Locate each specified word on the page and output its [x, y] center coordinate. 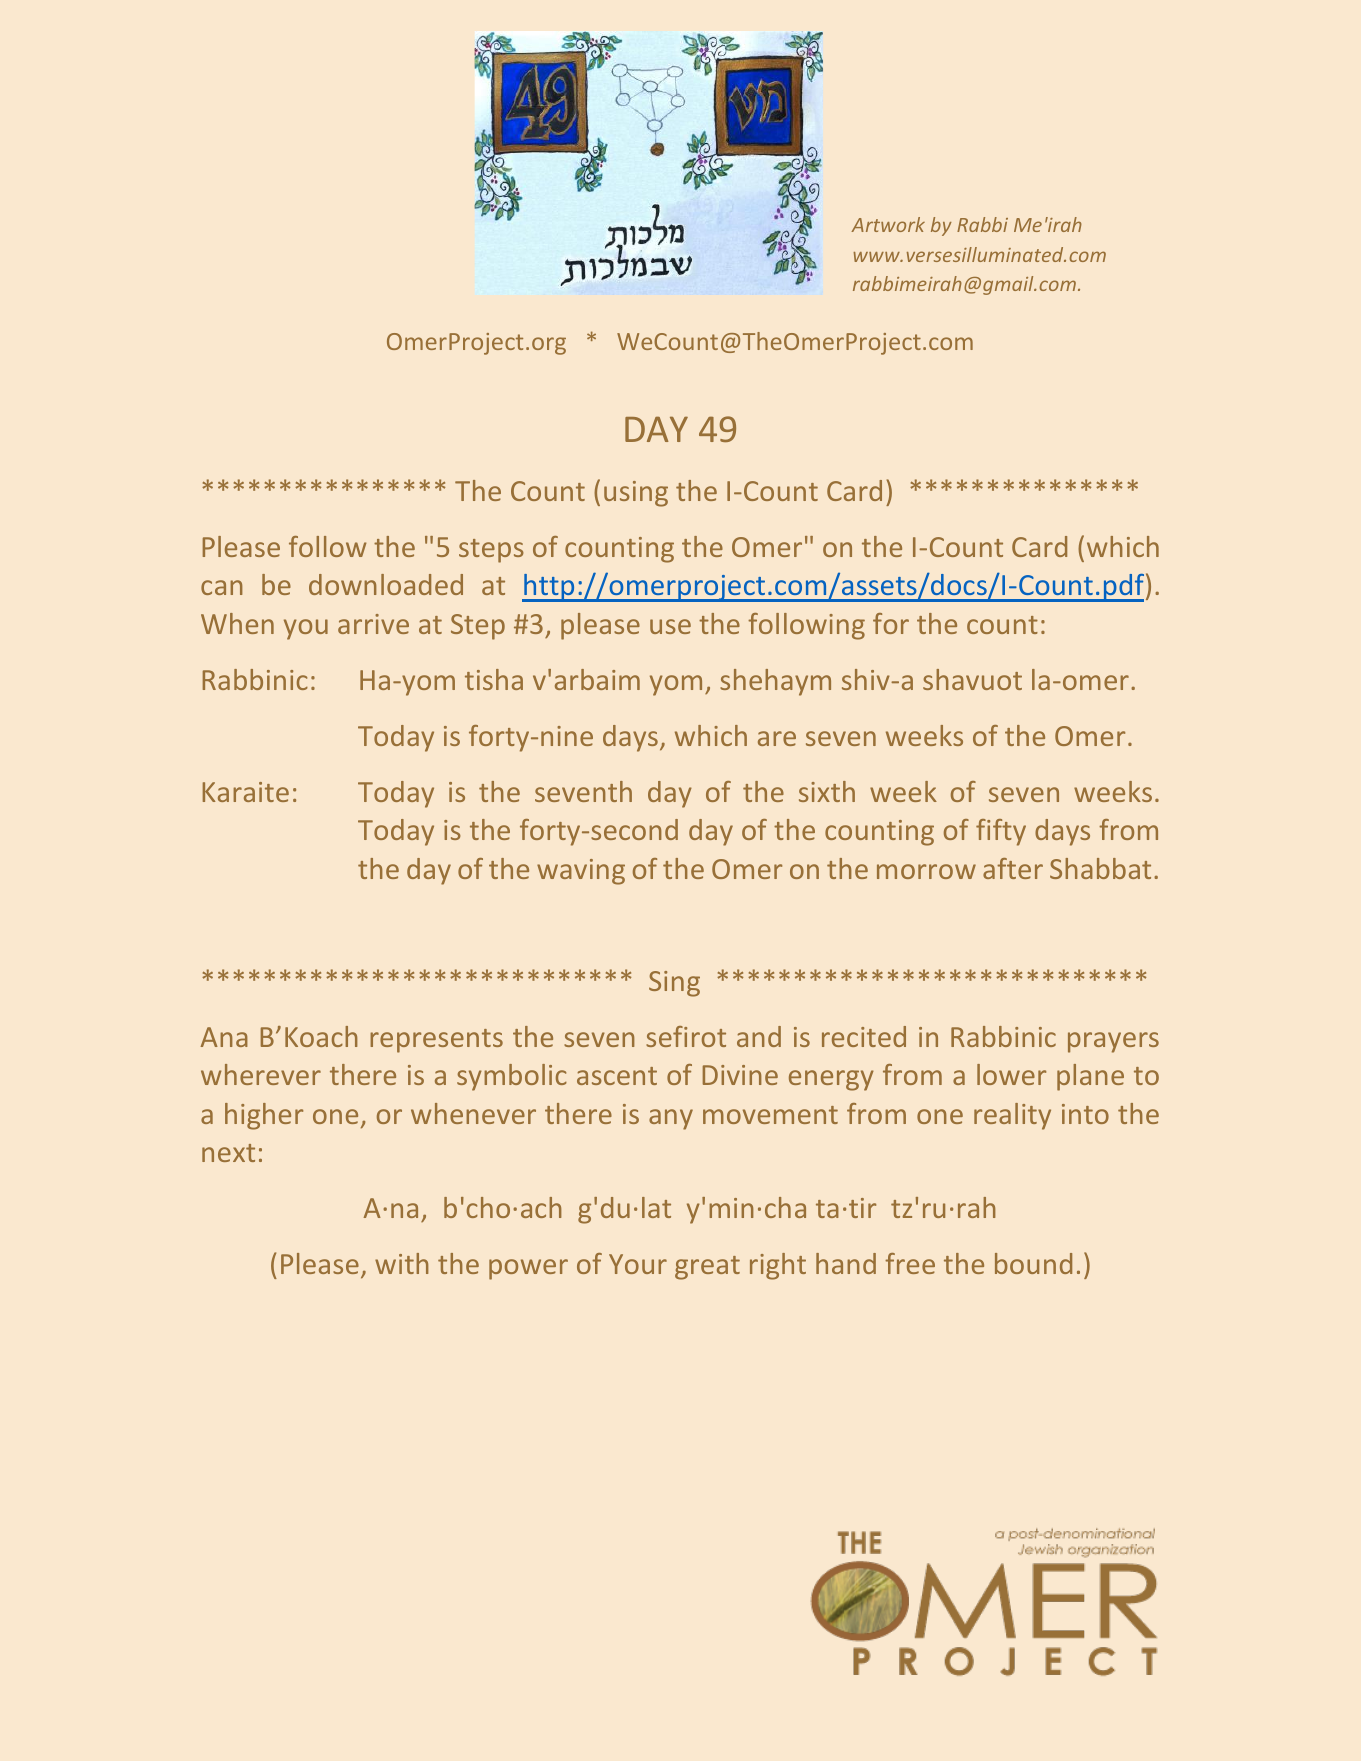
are [777, 738]
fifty [1001, 832]
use [670, 626]
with [402, 1263]
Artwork [888, 224]
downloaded [386, 584]
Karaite [246, 792]
